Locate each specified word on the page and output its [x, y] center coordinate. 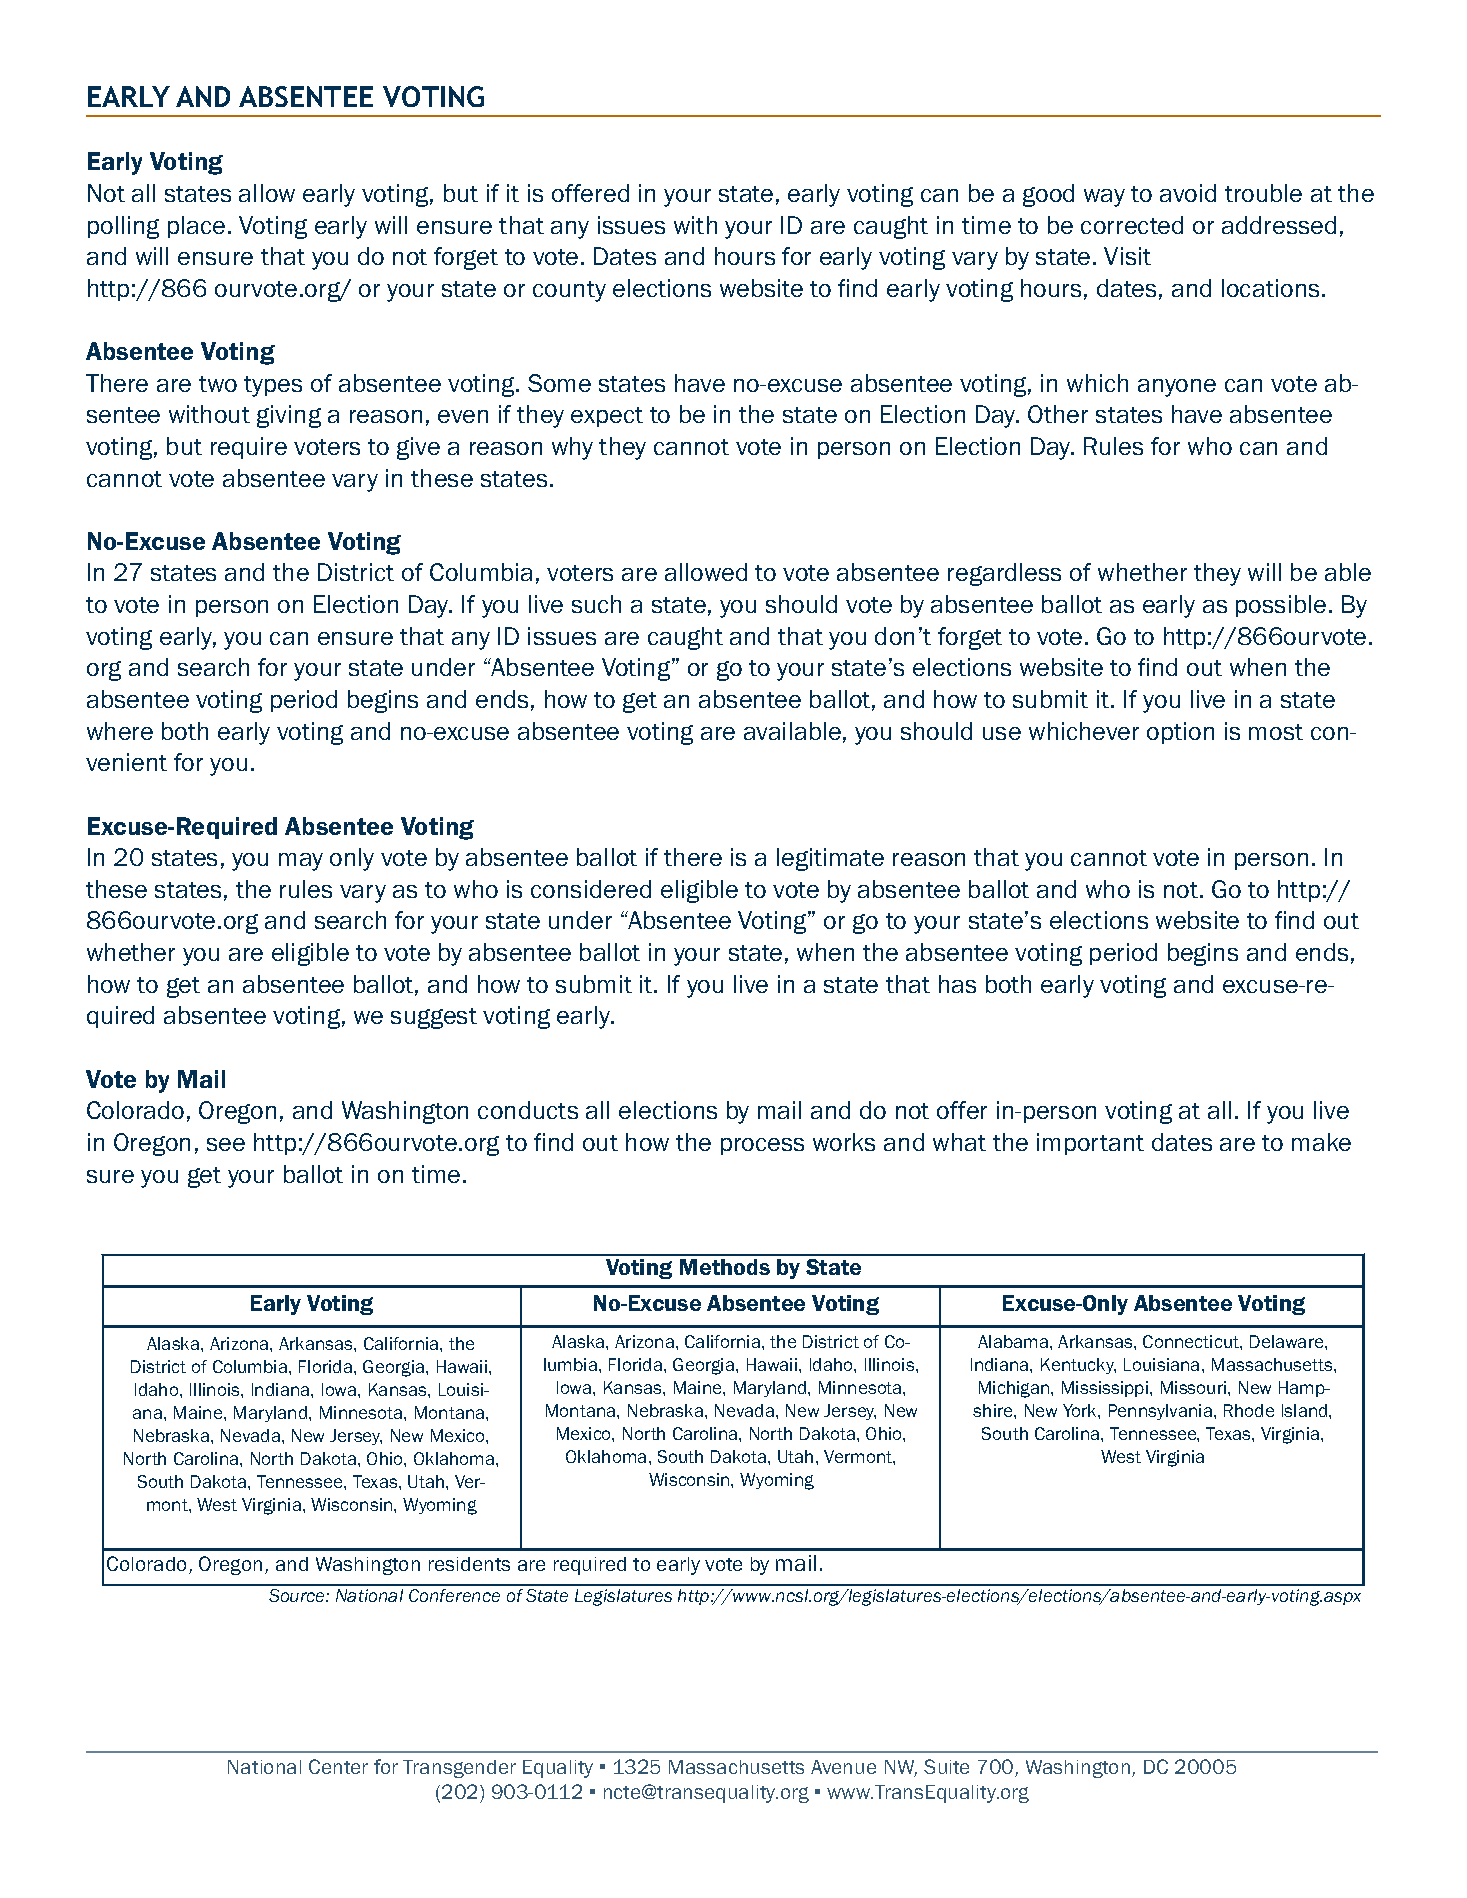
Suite [946, 1766]
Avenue [843, 1767]
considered [591, 889]
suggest [434, 1018]
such [596, 604]
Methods [725, 1267]
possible [1281, 606]
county [569, 291]
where [120, 731]
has [957, 984]
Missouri [1195, 1387]
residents [469, 1564]
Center [338, 1766]
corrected [1132, 225]
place [196, 227]
